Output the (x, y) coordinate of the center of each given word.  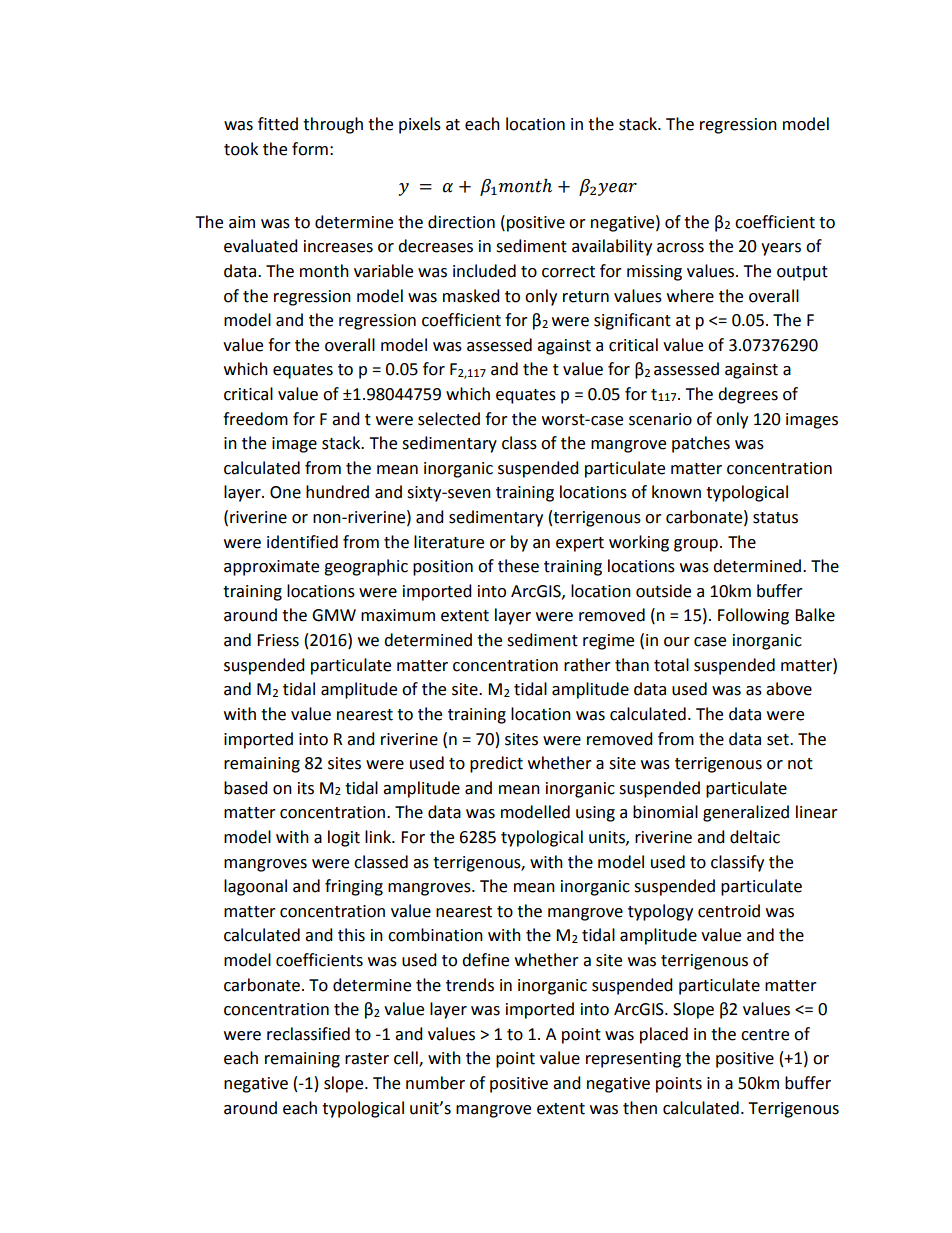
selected (449, 419)
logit (344, 838)
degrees (748, 395)
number (435, 1083)
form (310, 149)
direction (461, 222)
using (595, 814)
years (781, 249)
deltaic (755, 837)
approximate (271, 568)
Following (753, 616)
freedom (255, 419)
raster (367, 1059)
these (518, 566)
